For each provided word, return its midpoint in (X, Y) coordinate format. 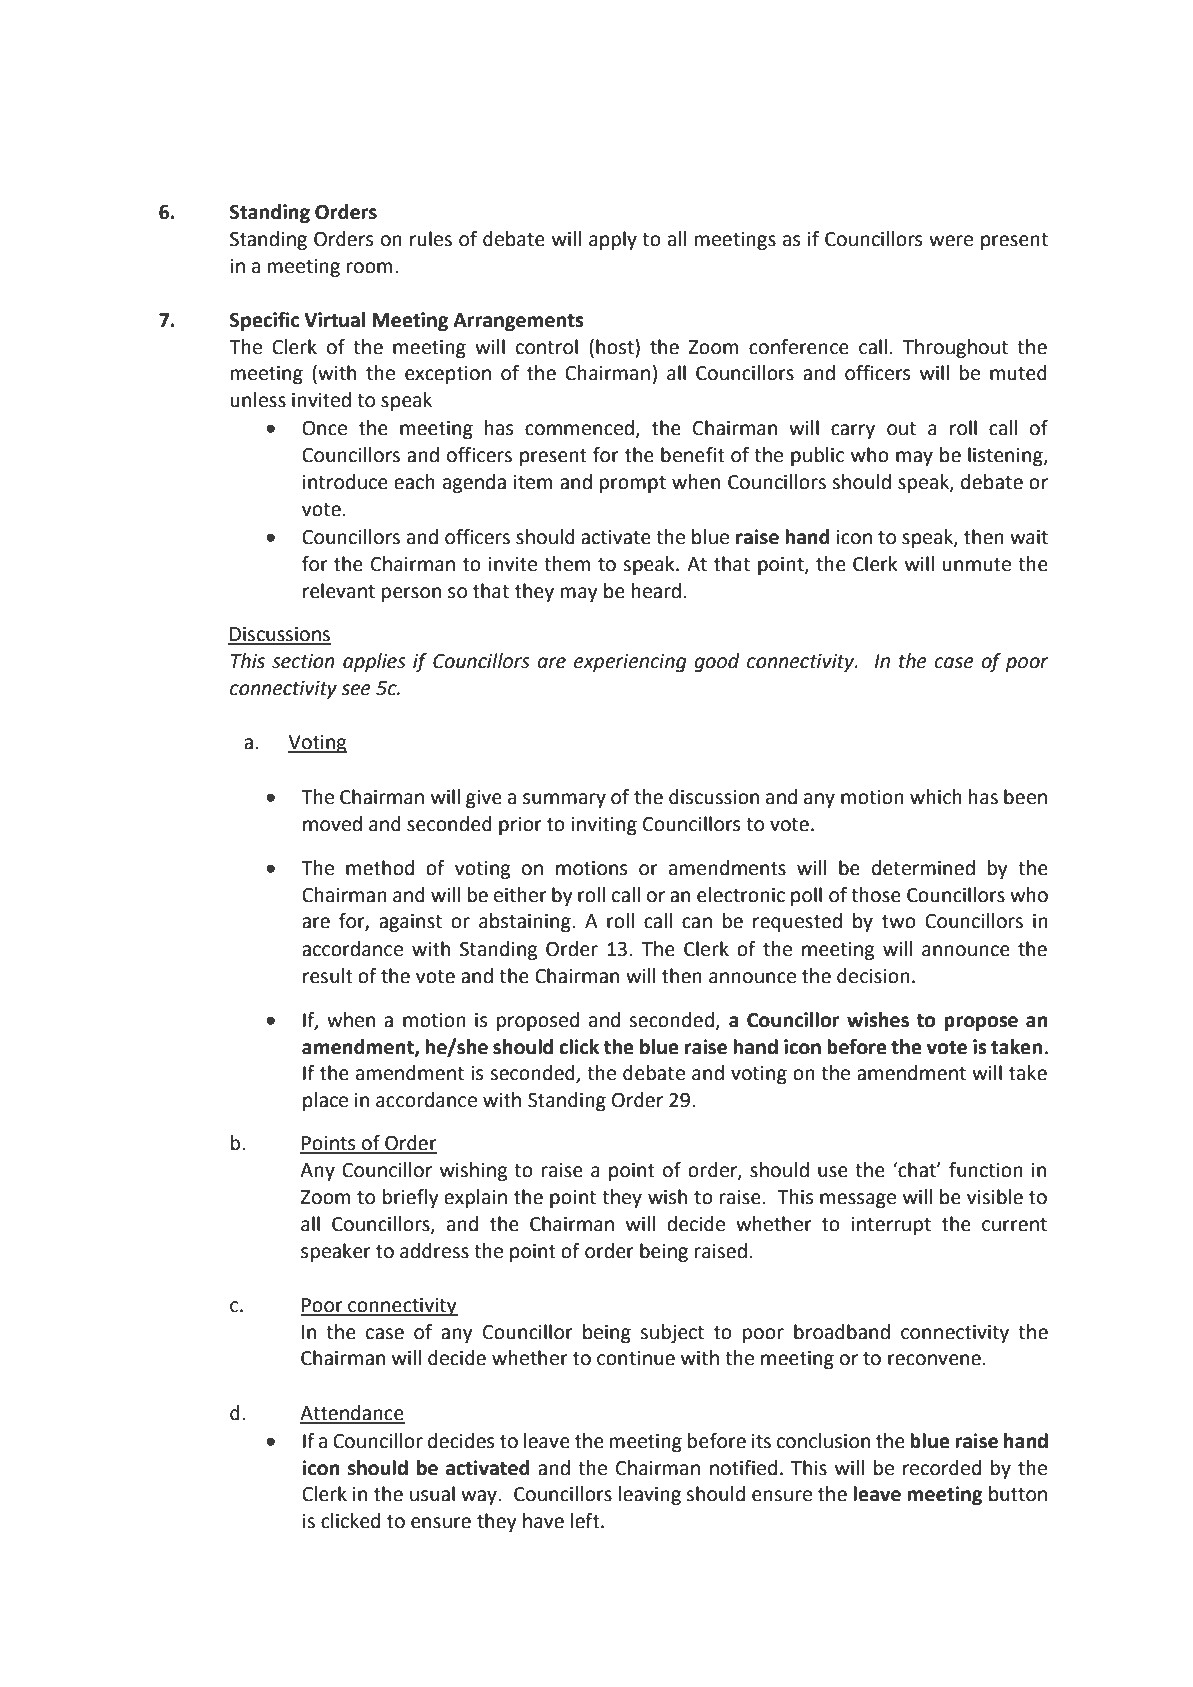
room (369, 268)
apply (613, 240)
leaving (650, 1495)
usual (432, 1494)
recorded (942, 1468)
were (951, 241)
